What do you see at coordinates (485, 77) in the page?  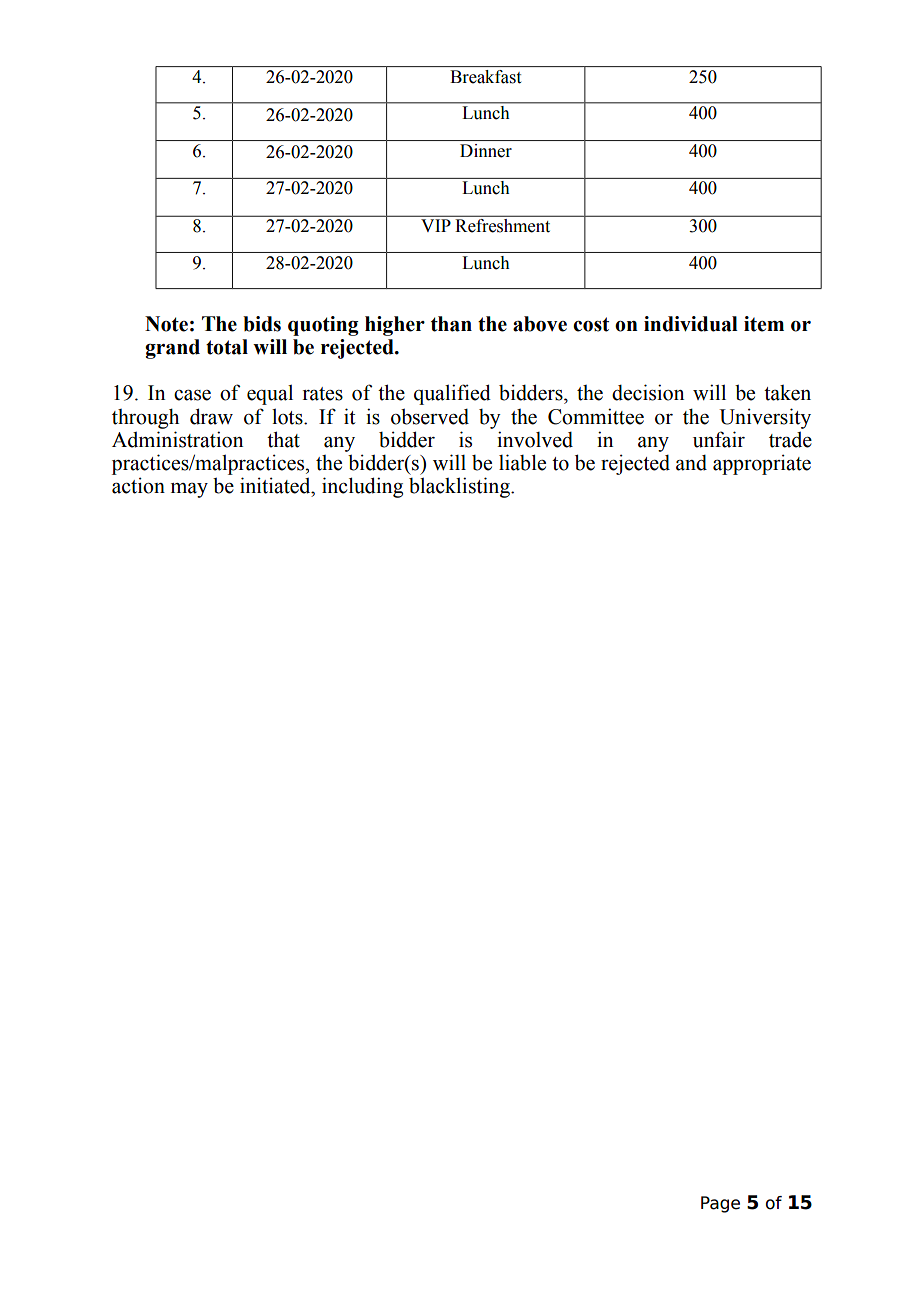 I see `Breakfast` at bounding box center [485, 77].
